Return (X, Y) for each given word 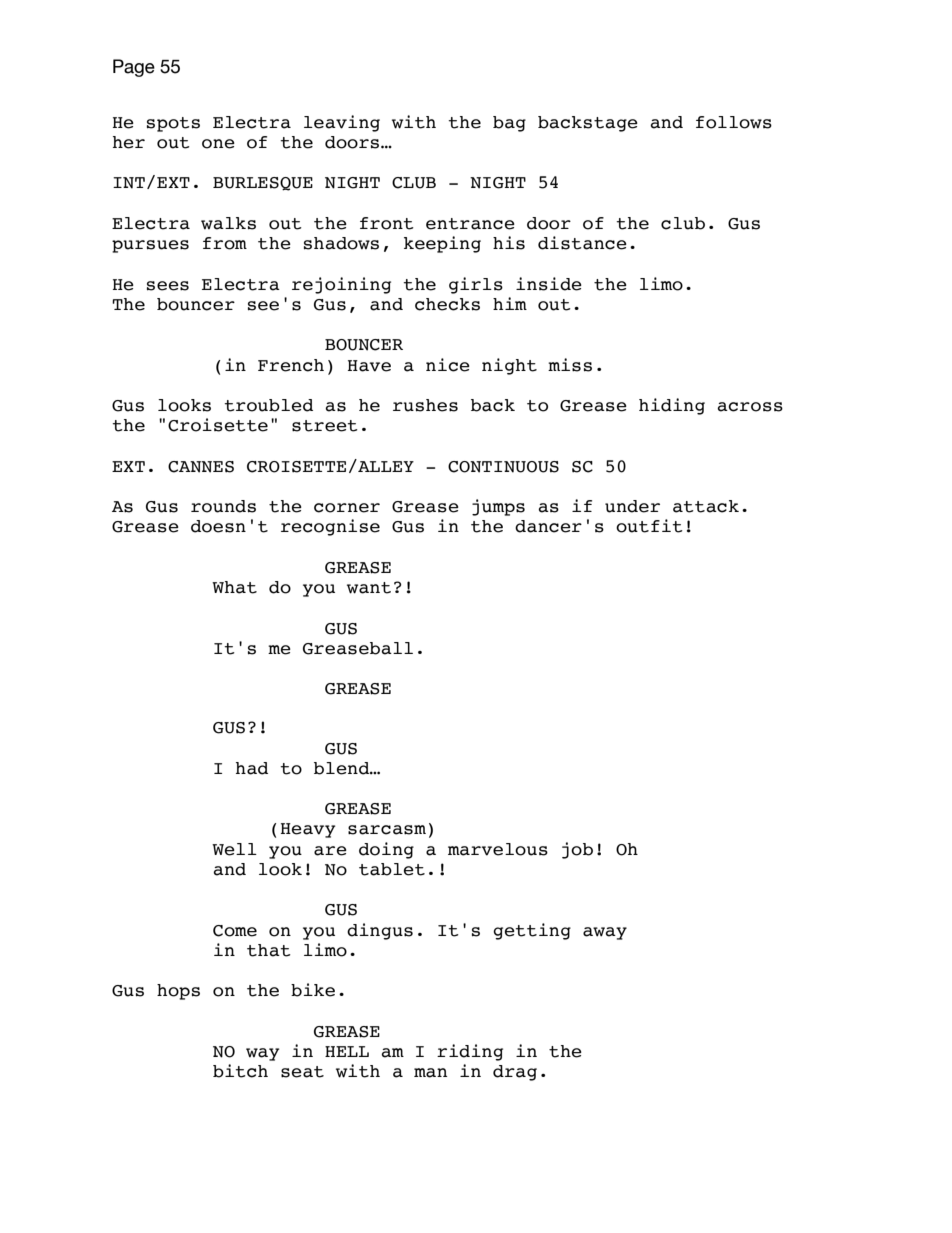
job (577, 850)
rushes (425, 405)
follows (734, 122)
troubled (268, 405)
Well (234, 849)
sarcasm (387, 830)
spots (173, 124)
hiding (672, 406)
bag (509, 124)
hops (178, 992)
